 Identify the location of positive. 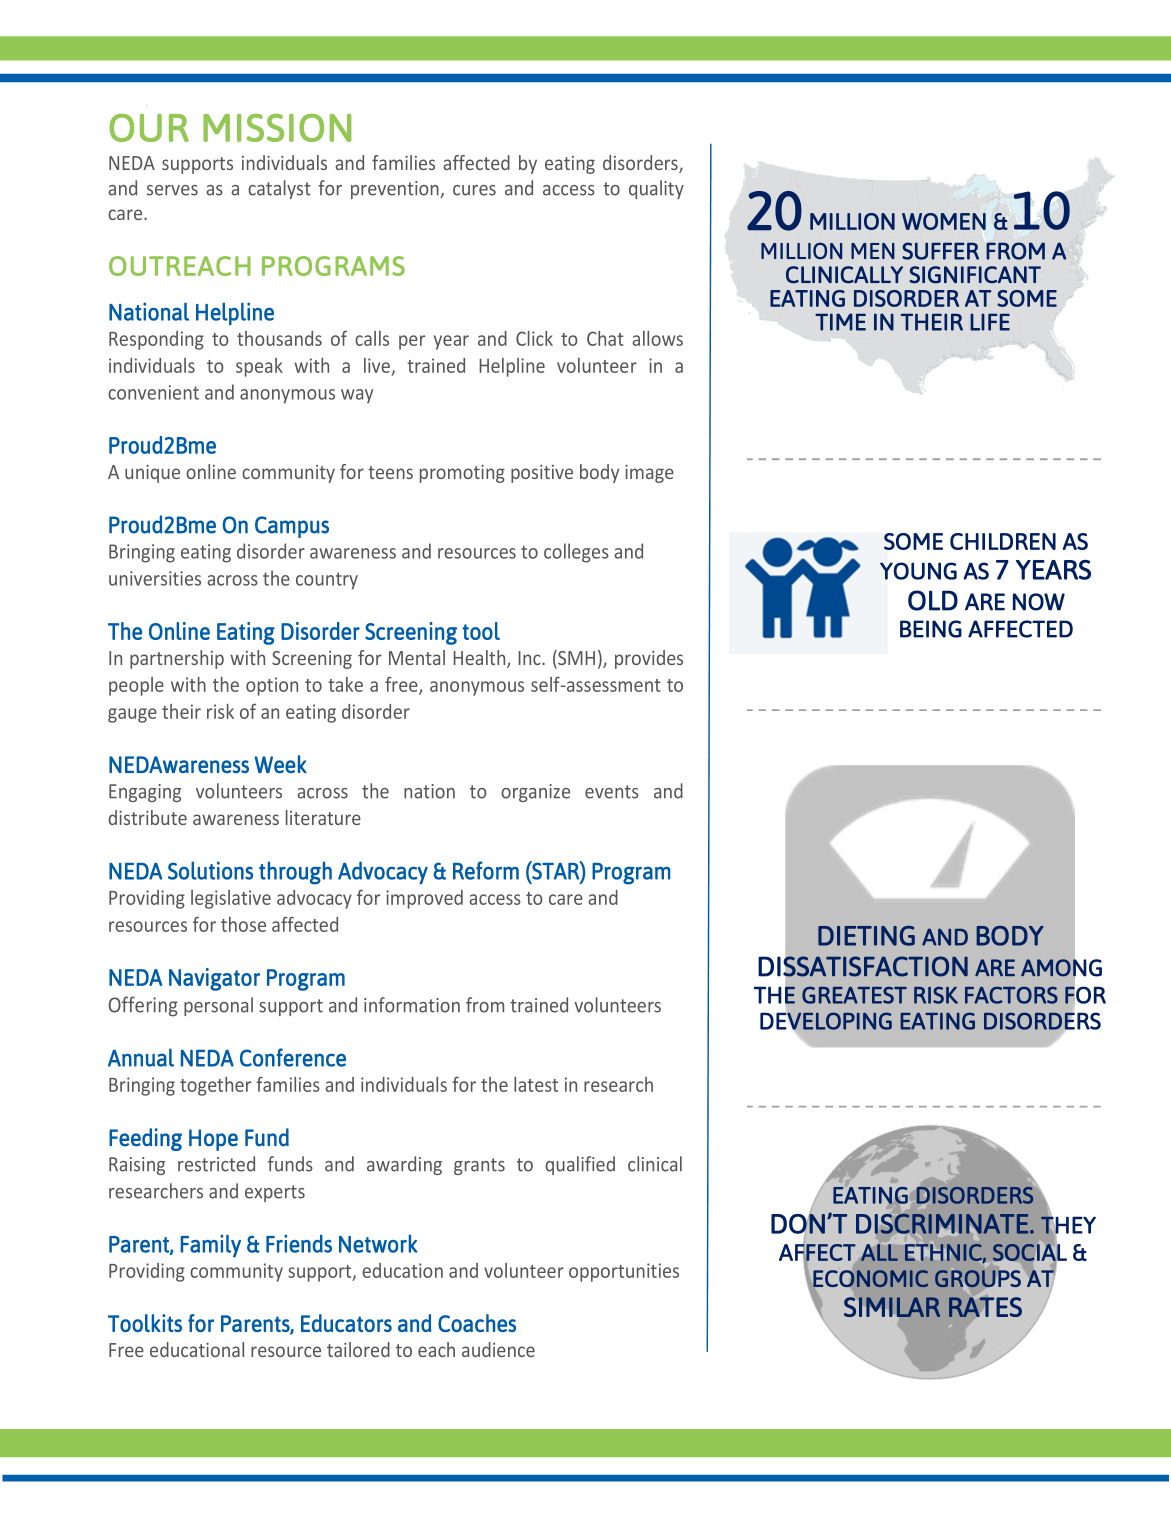
(542, 474).
